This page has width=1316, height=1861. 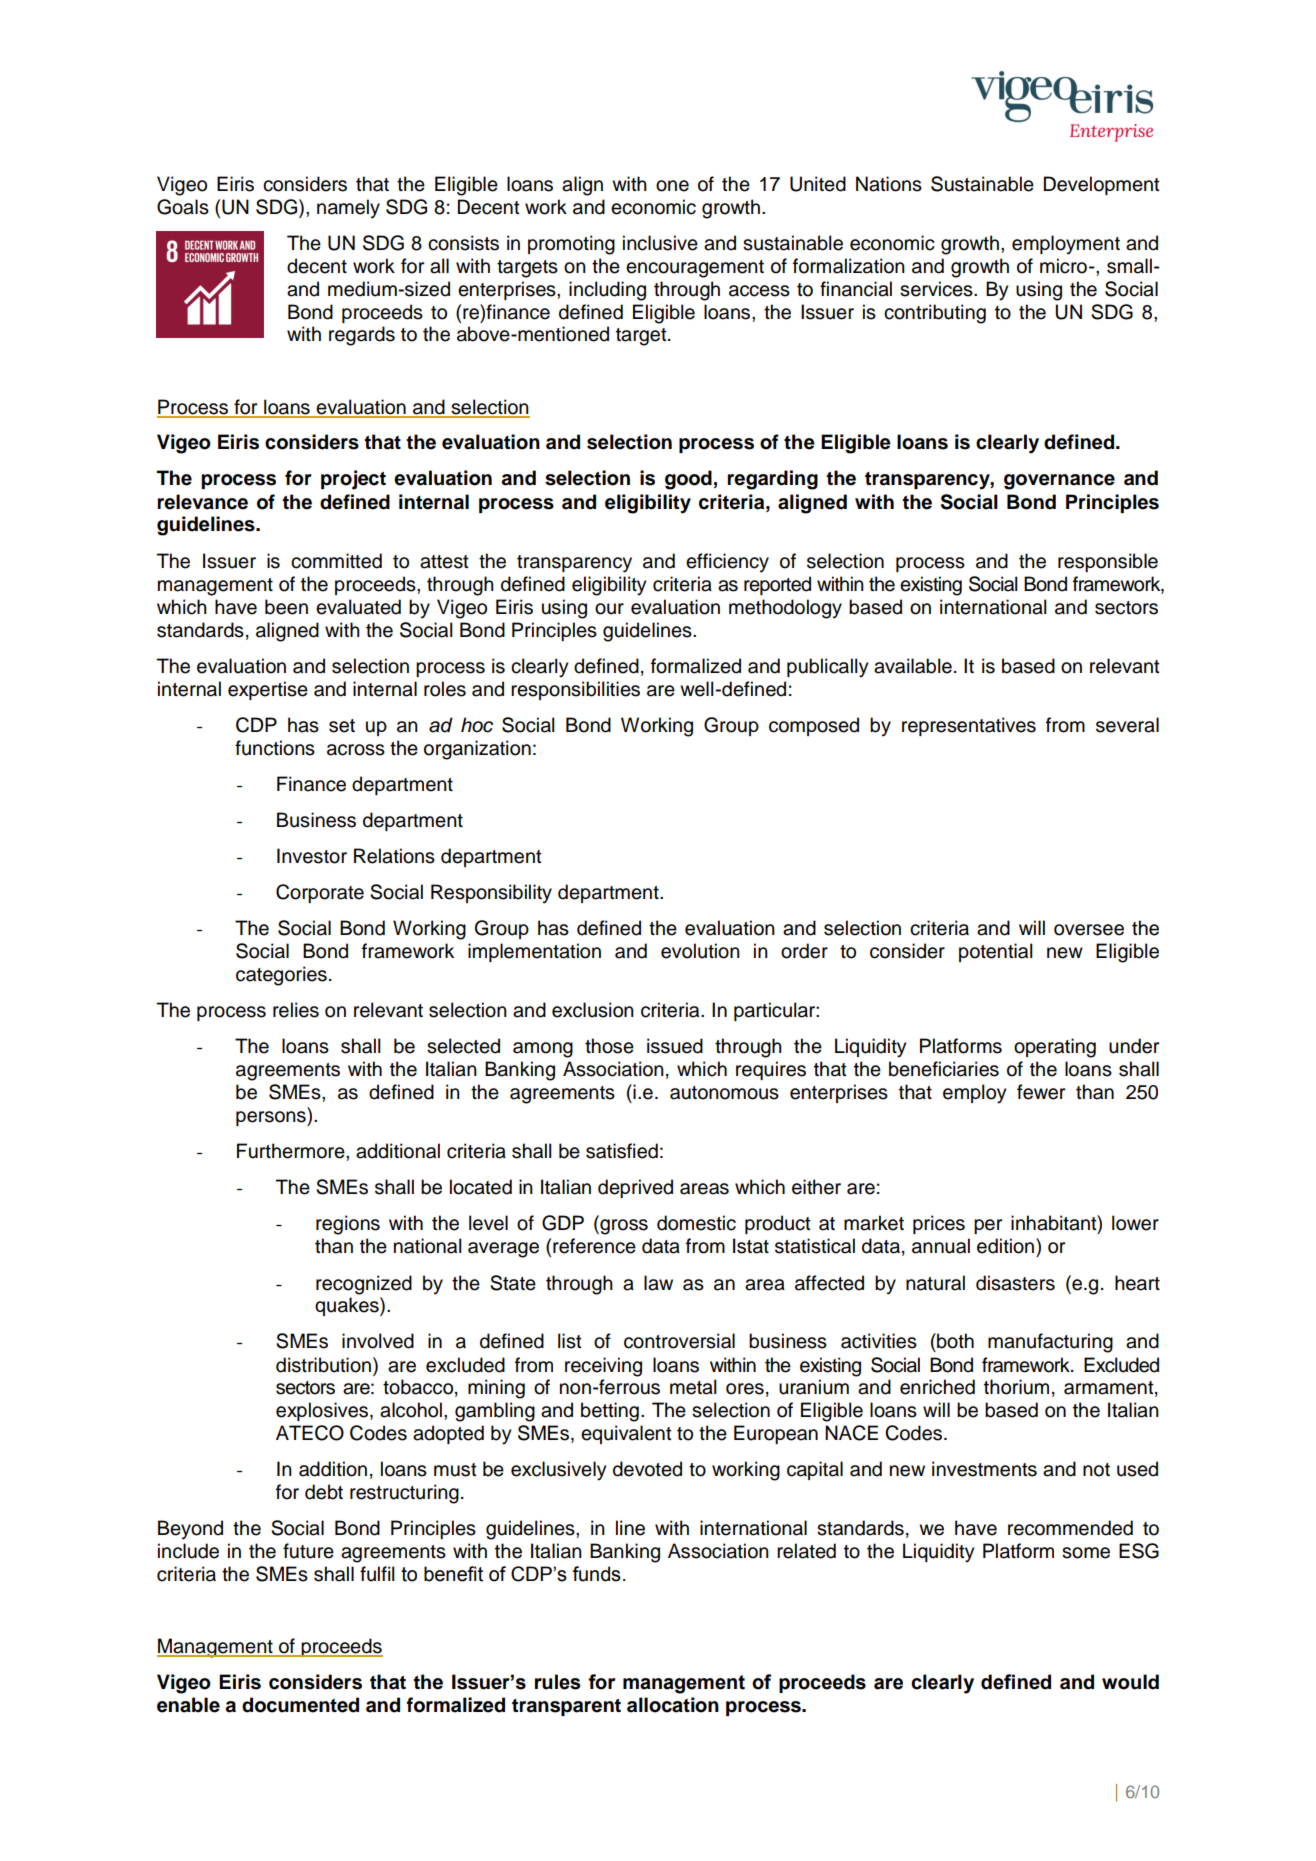 What do you see at coordinates (575, 690) in the page?
I see `responsibilities` at bounding box center [575, 690].
